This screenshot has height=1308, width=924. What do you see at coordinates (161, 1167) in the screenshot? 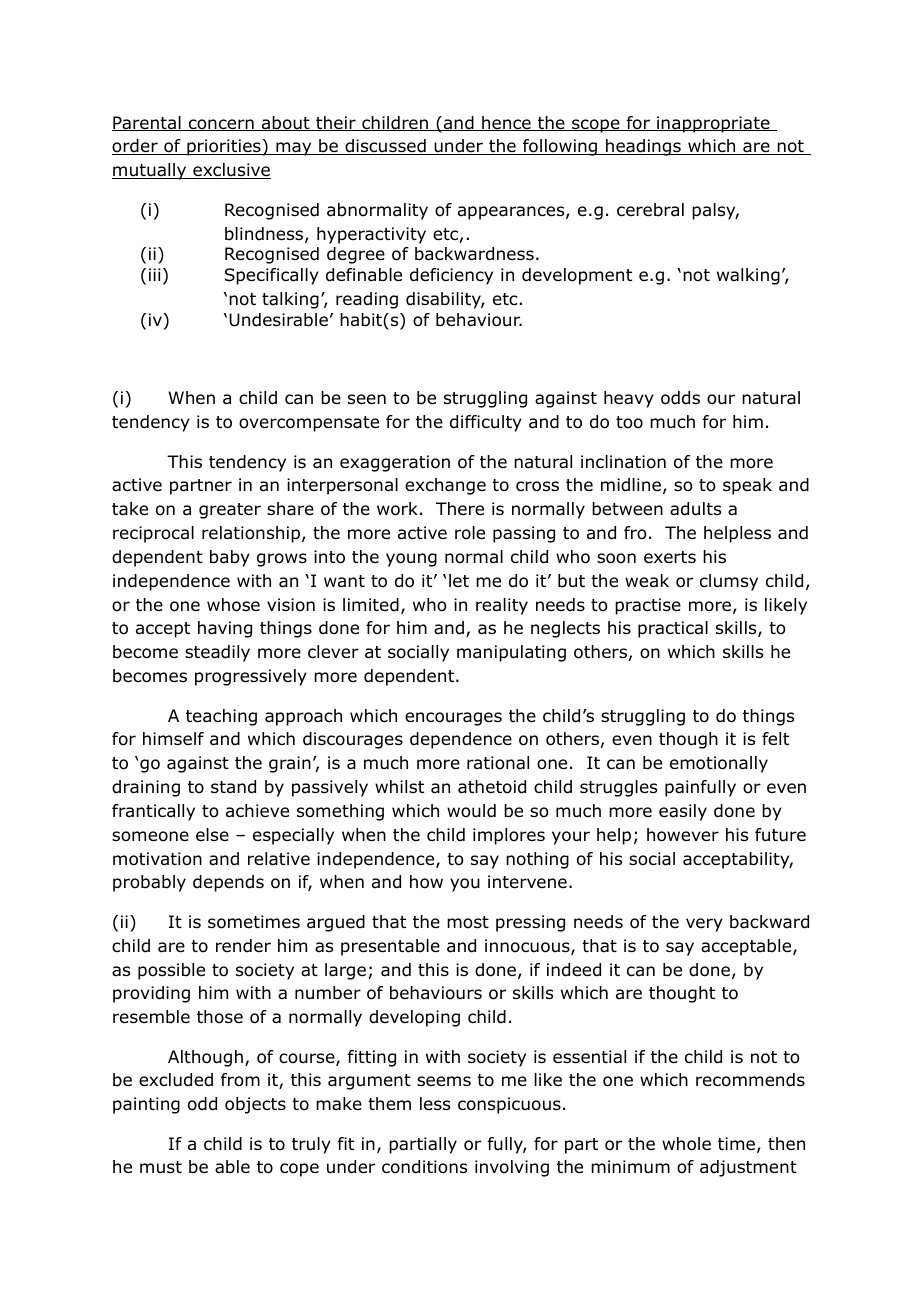
I see `must` at bounding box center [161, 1167].
